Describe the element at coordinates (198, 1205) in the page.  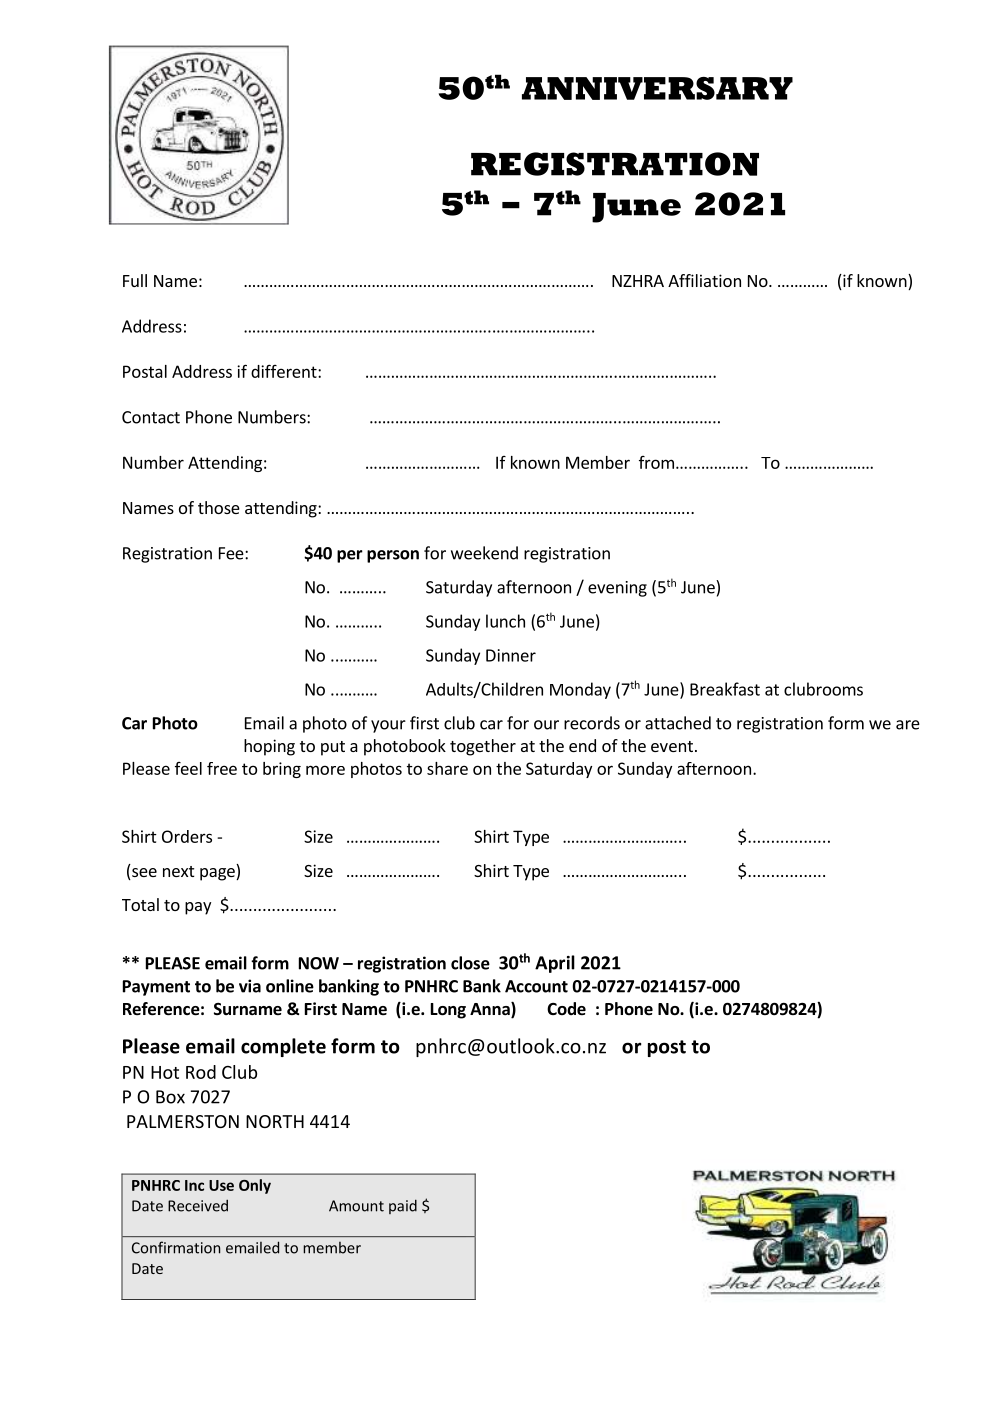
I see `Received` at that location.
